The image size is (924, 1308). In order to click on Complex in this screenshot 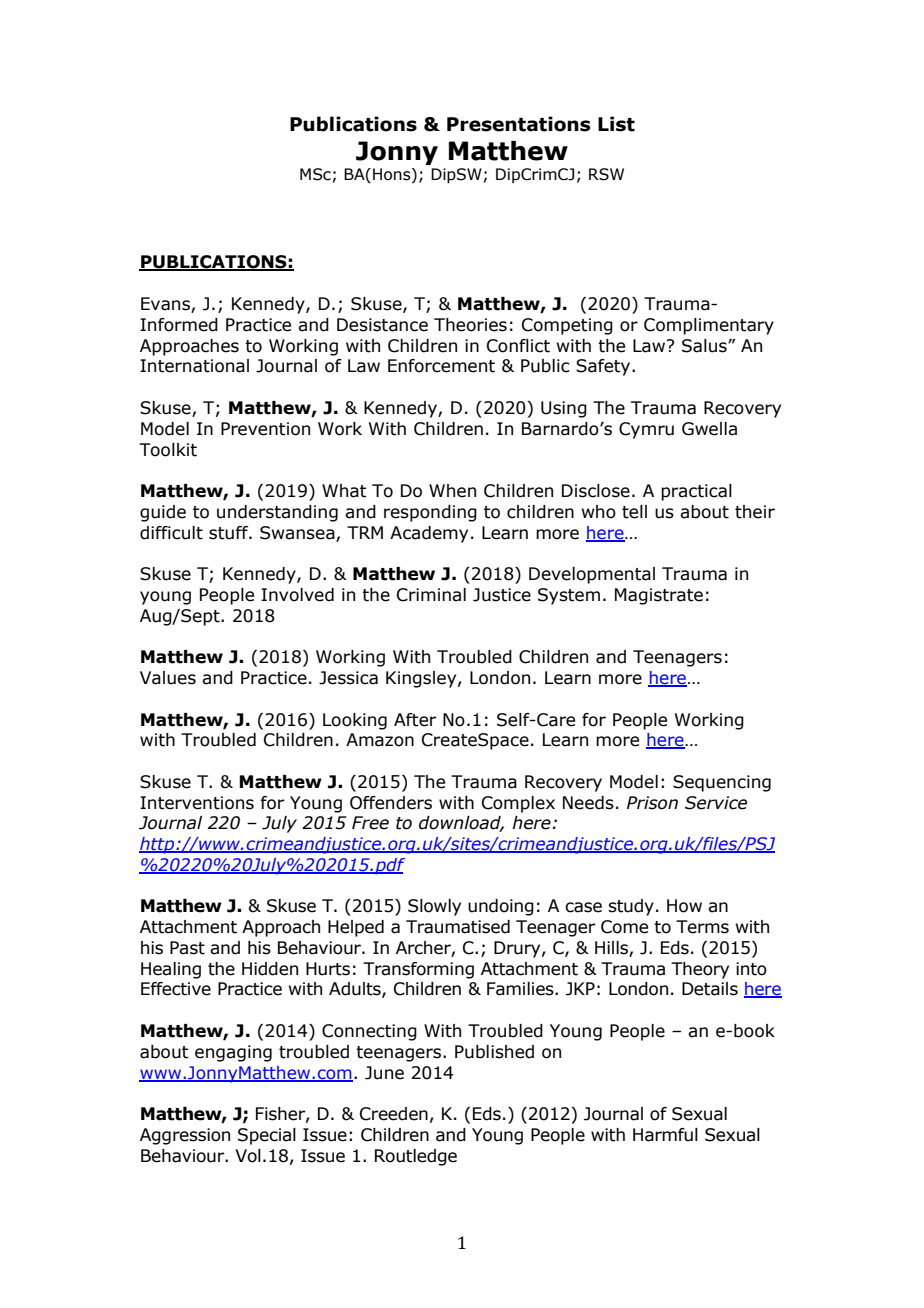, I will do `click(518, 804)`.
